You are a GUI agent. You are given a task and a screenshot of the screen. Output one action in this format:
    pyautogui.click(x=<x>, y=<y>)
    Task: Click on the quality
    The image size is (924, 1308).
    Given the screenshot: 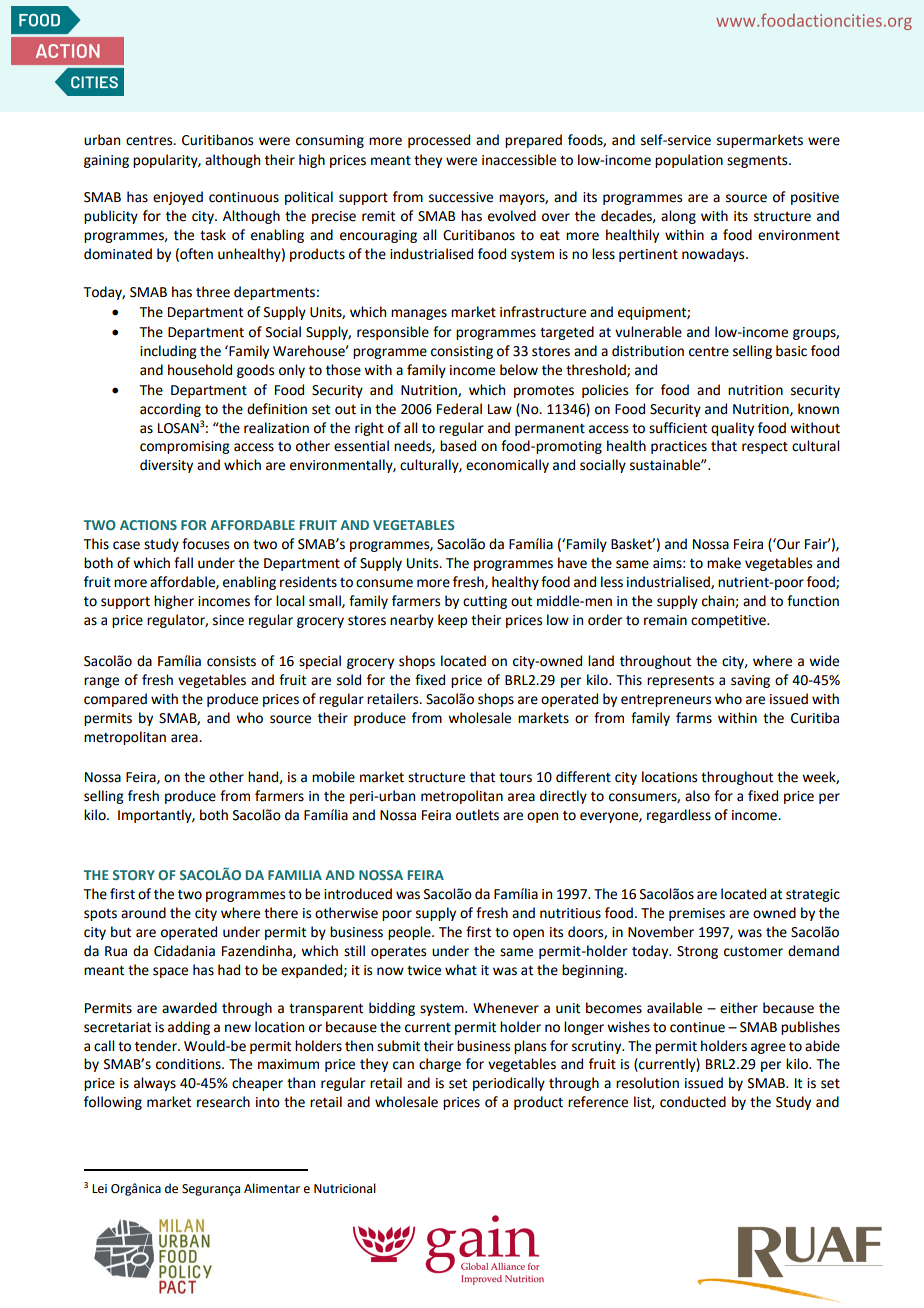 What is the action you would take?
    pyautogui.click(x=732, y=429)
